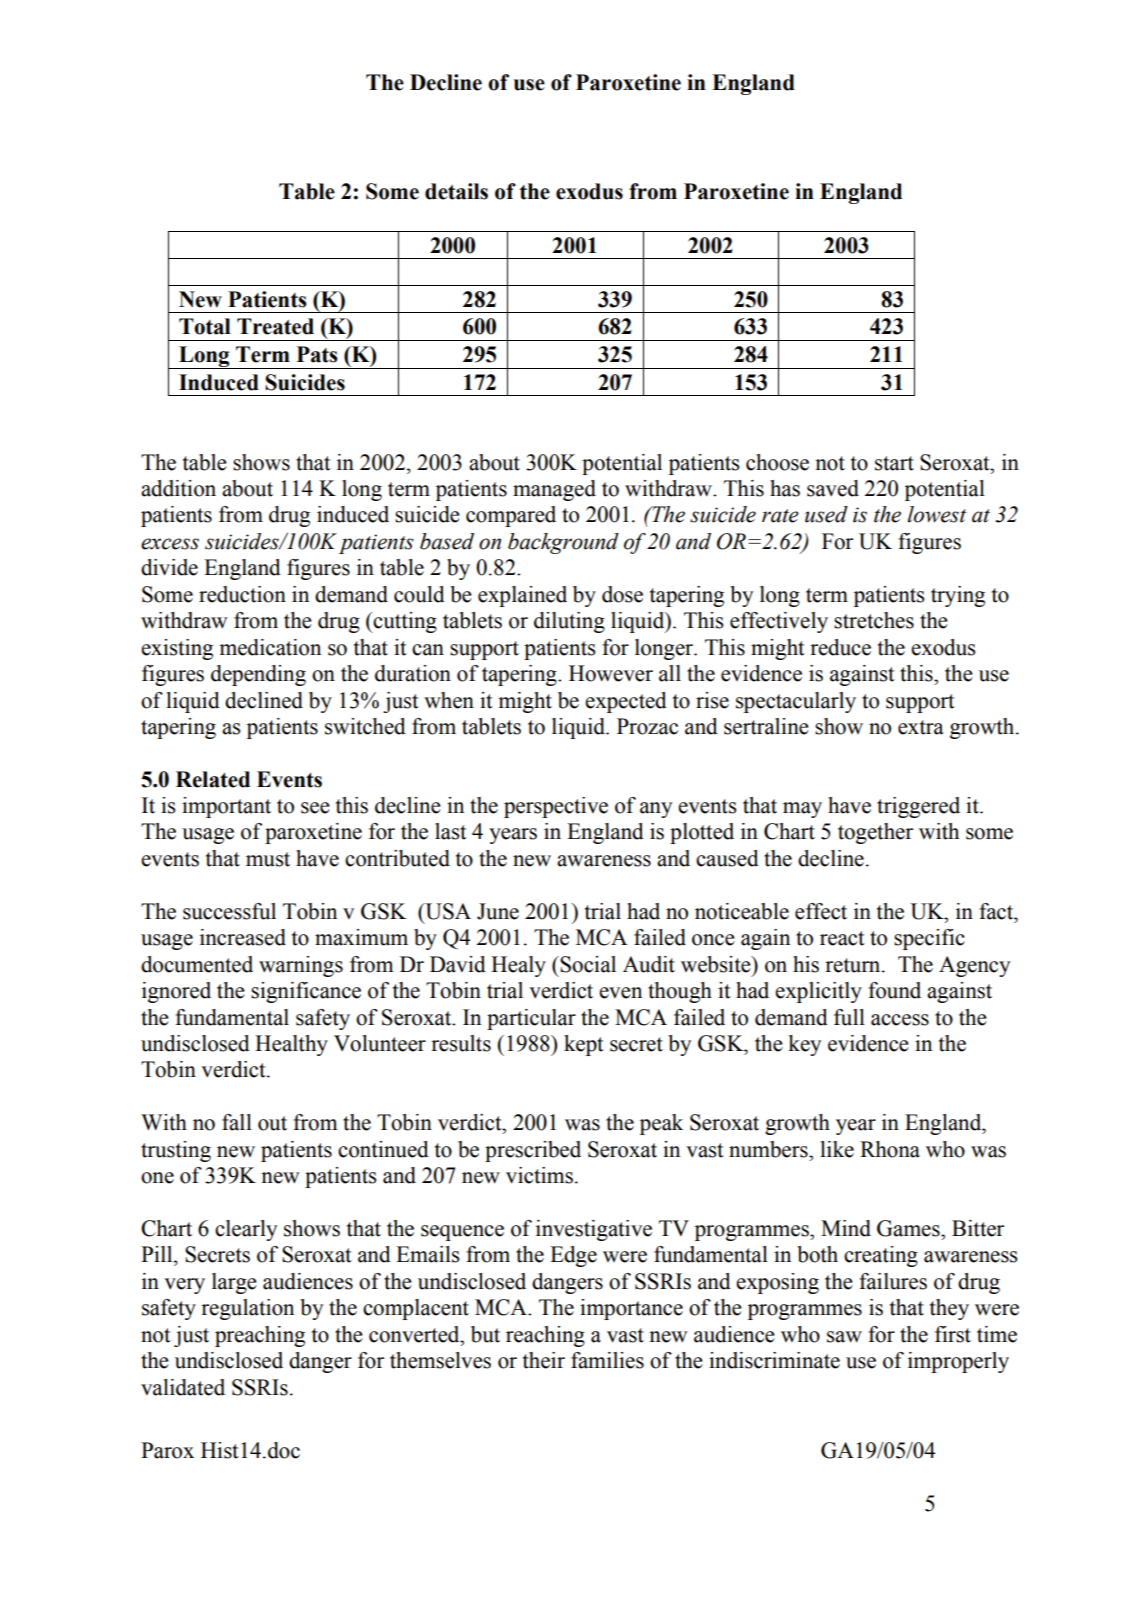 The height and width of the document is (1612, 1139). Describe the element at coordinates (588, 964) in the document. I see `Social` at that location.
